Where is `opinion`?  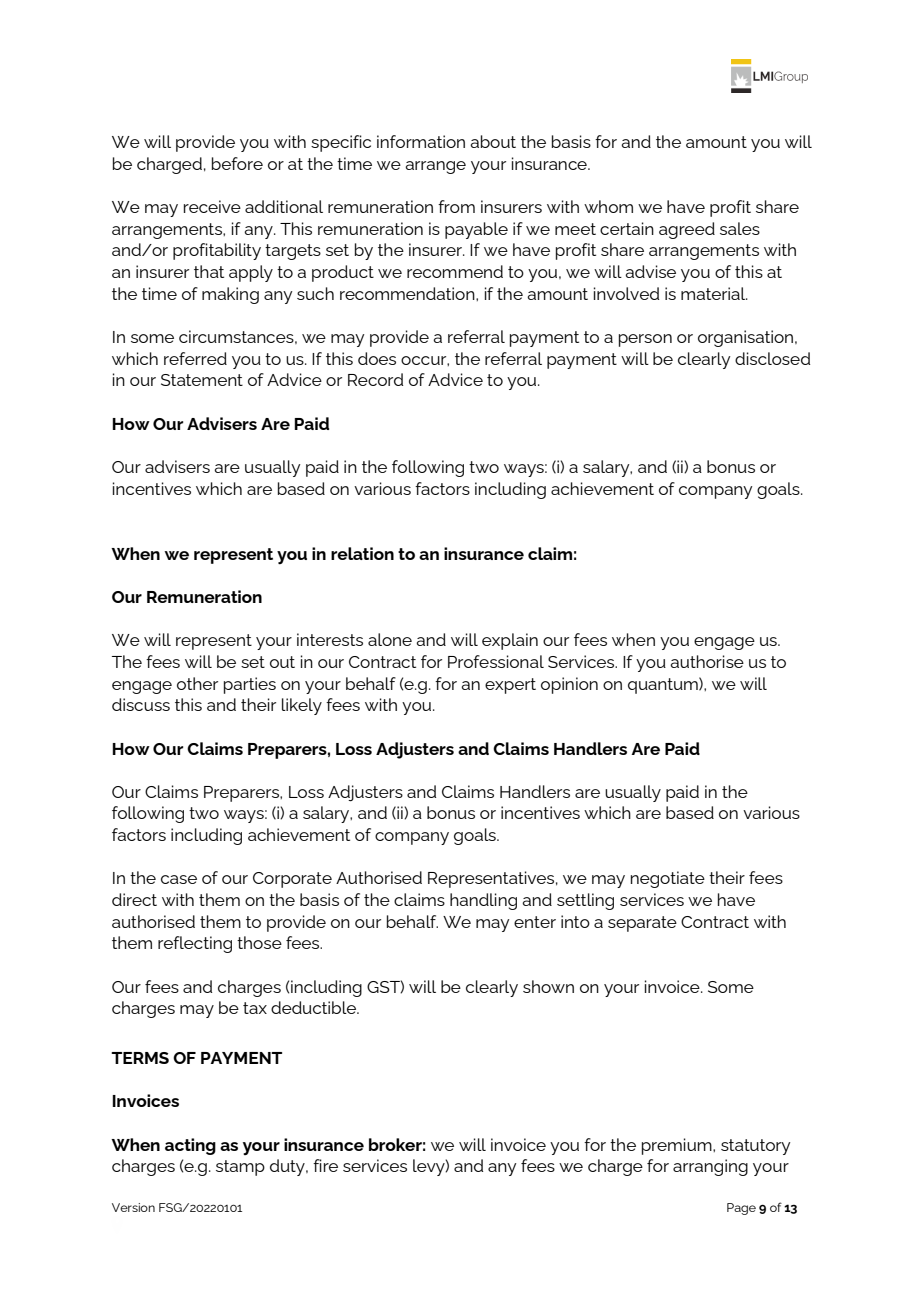
opinion is located at coordinates (569, 685).
